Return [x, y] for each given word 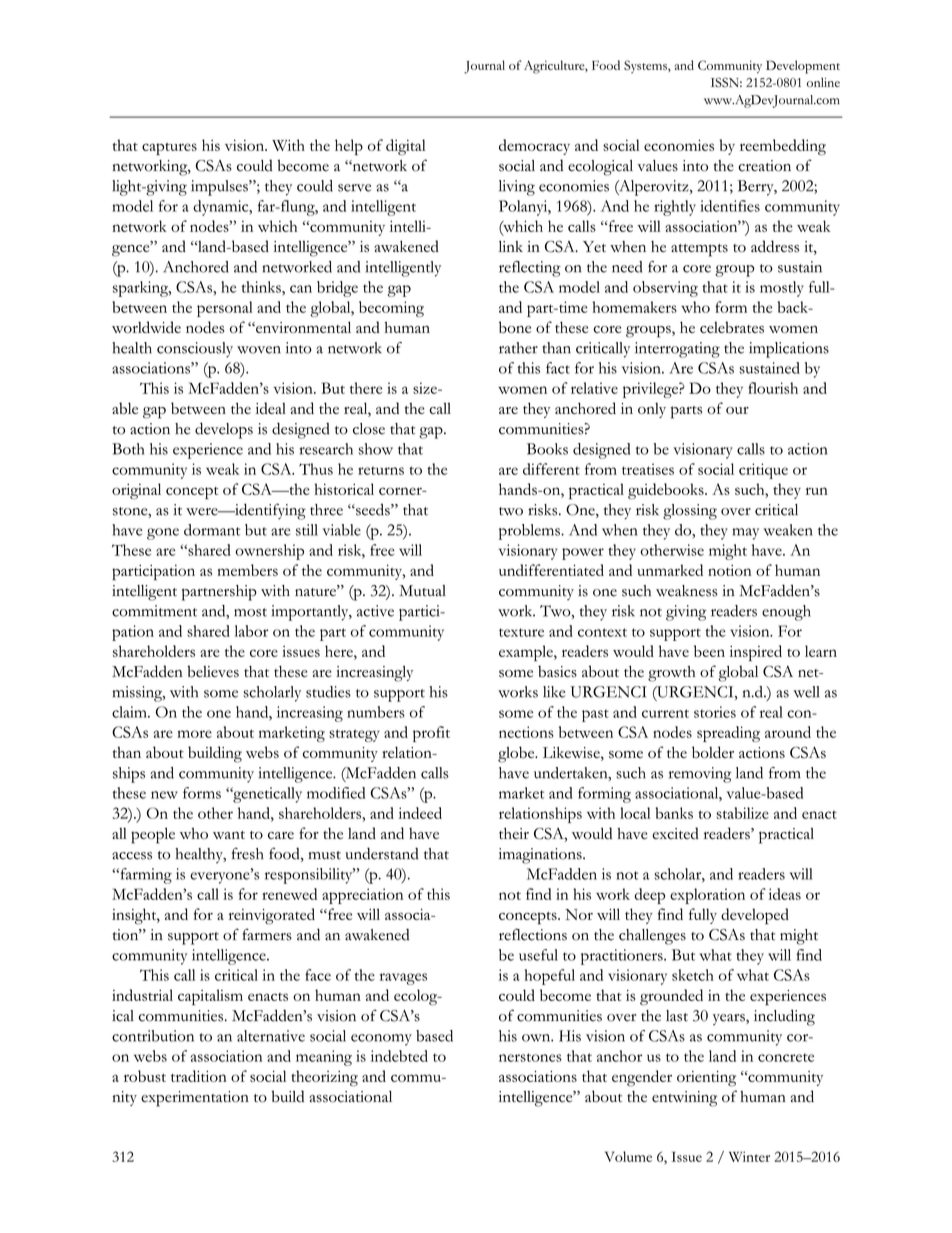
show [376, 449]
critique [763, 471]
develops [224, 430]
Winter [749, 1156]
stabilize [742, 813]
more [195, 734]
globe [517, 754]
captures [169, 149]
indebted [399, 1056]
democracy [534, 147]
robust [145, 1076]
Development [803, 67]
